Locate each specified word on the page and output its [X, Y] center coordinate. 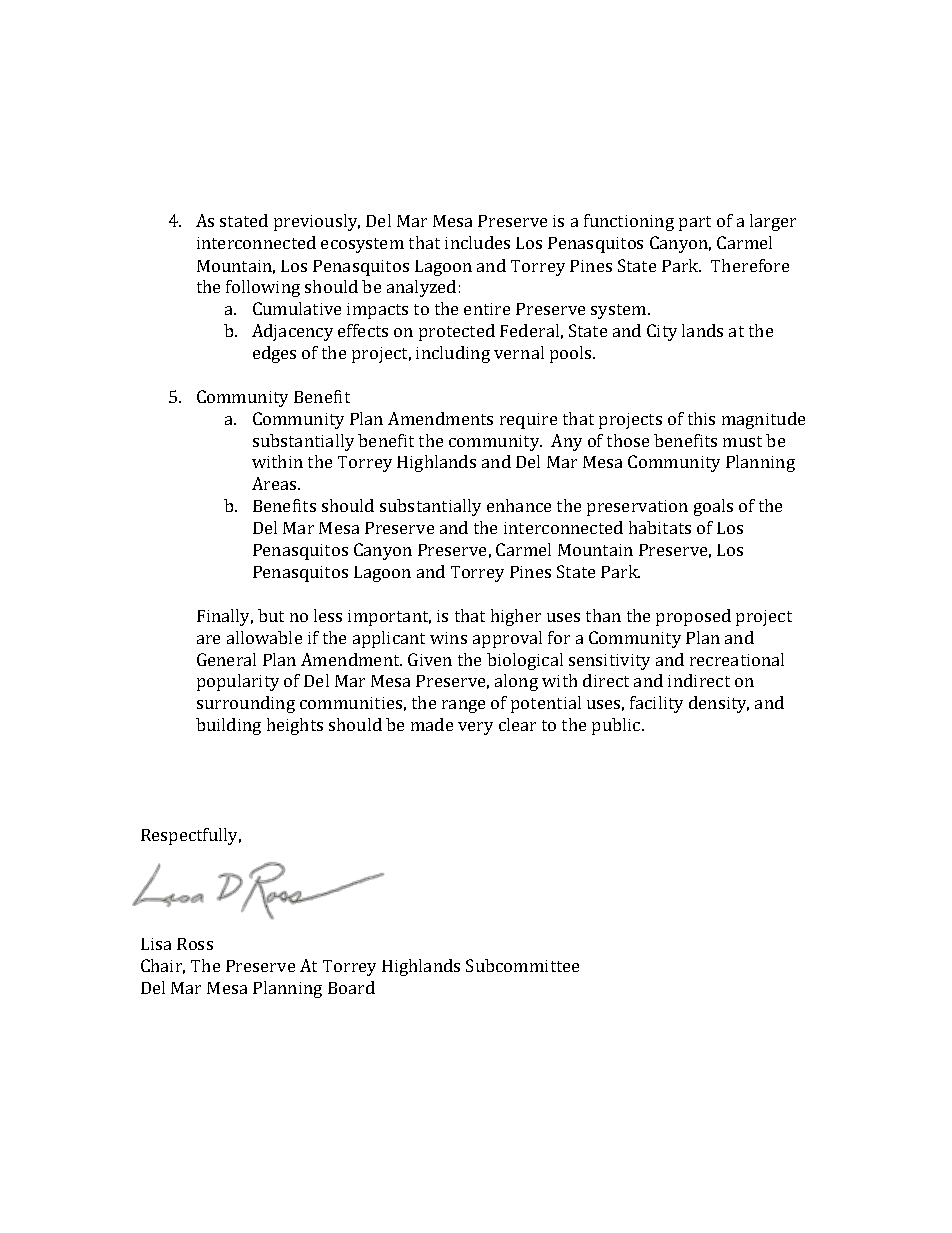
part [695, 223]
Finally [225, 617]
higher [516, 617]
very [475, 728]
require [528, 421]
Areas [275, 483]
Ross [195, 944]
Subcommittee [522, 965]
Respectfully [191, 836]
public [617, 726]
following [263, 288]
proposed [693, 617]
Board [351, 987]
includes [477, 242]
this [701, 418]
